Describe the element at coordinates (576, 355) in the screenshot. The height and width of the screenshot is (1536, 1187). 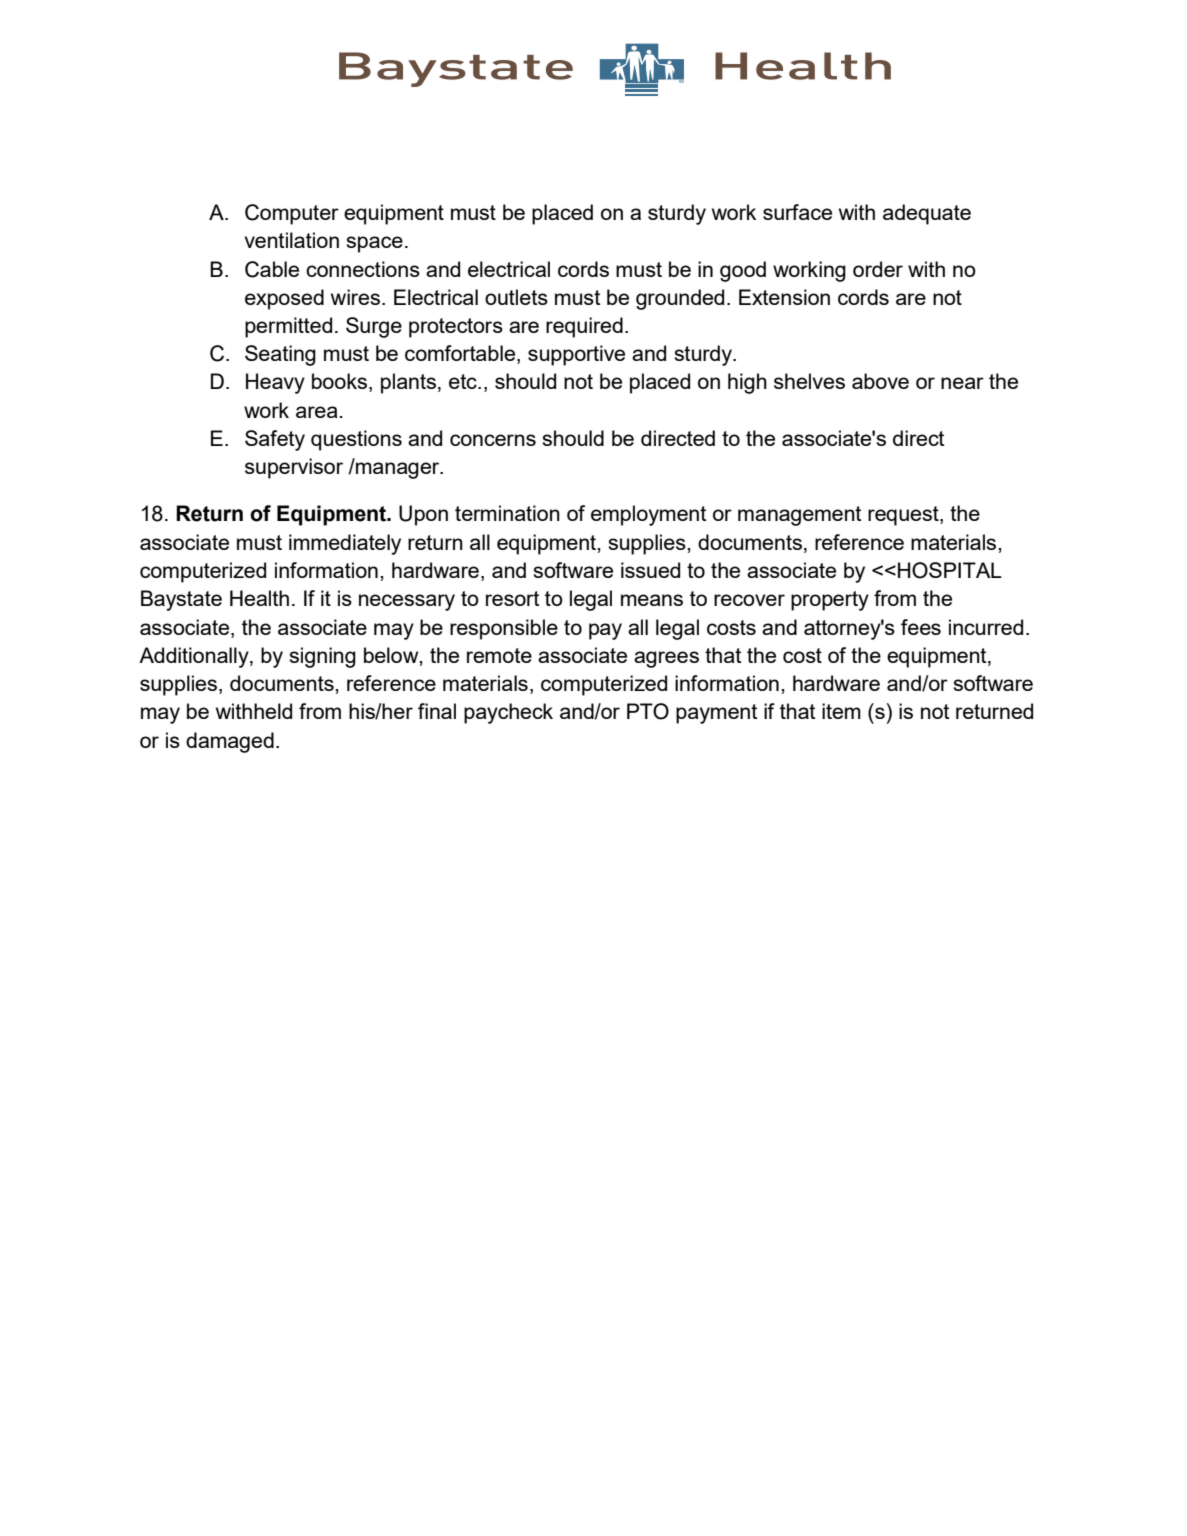
I see `supportive` at that location.
